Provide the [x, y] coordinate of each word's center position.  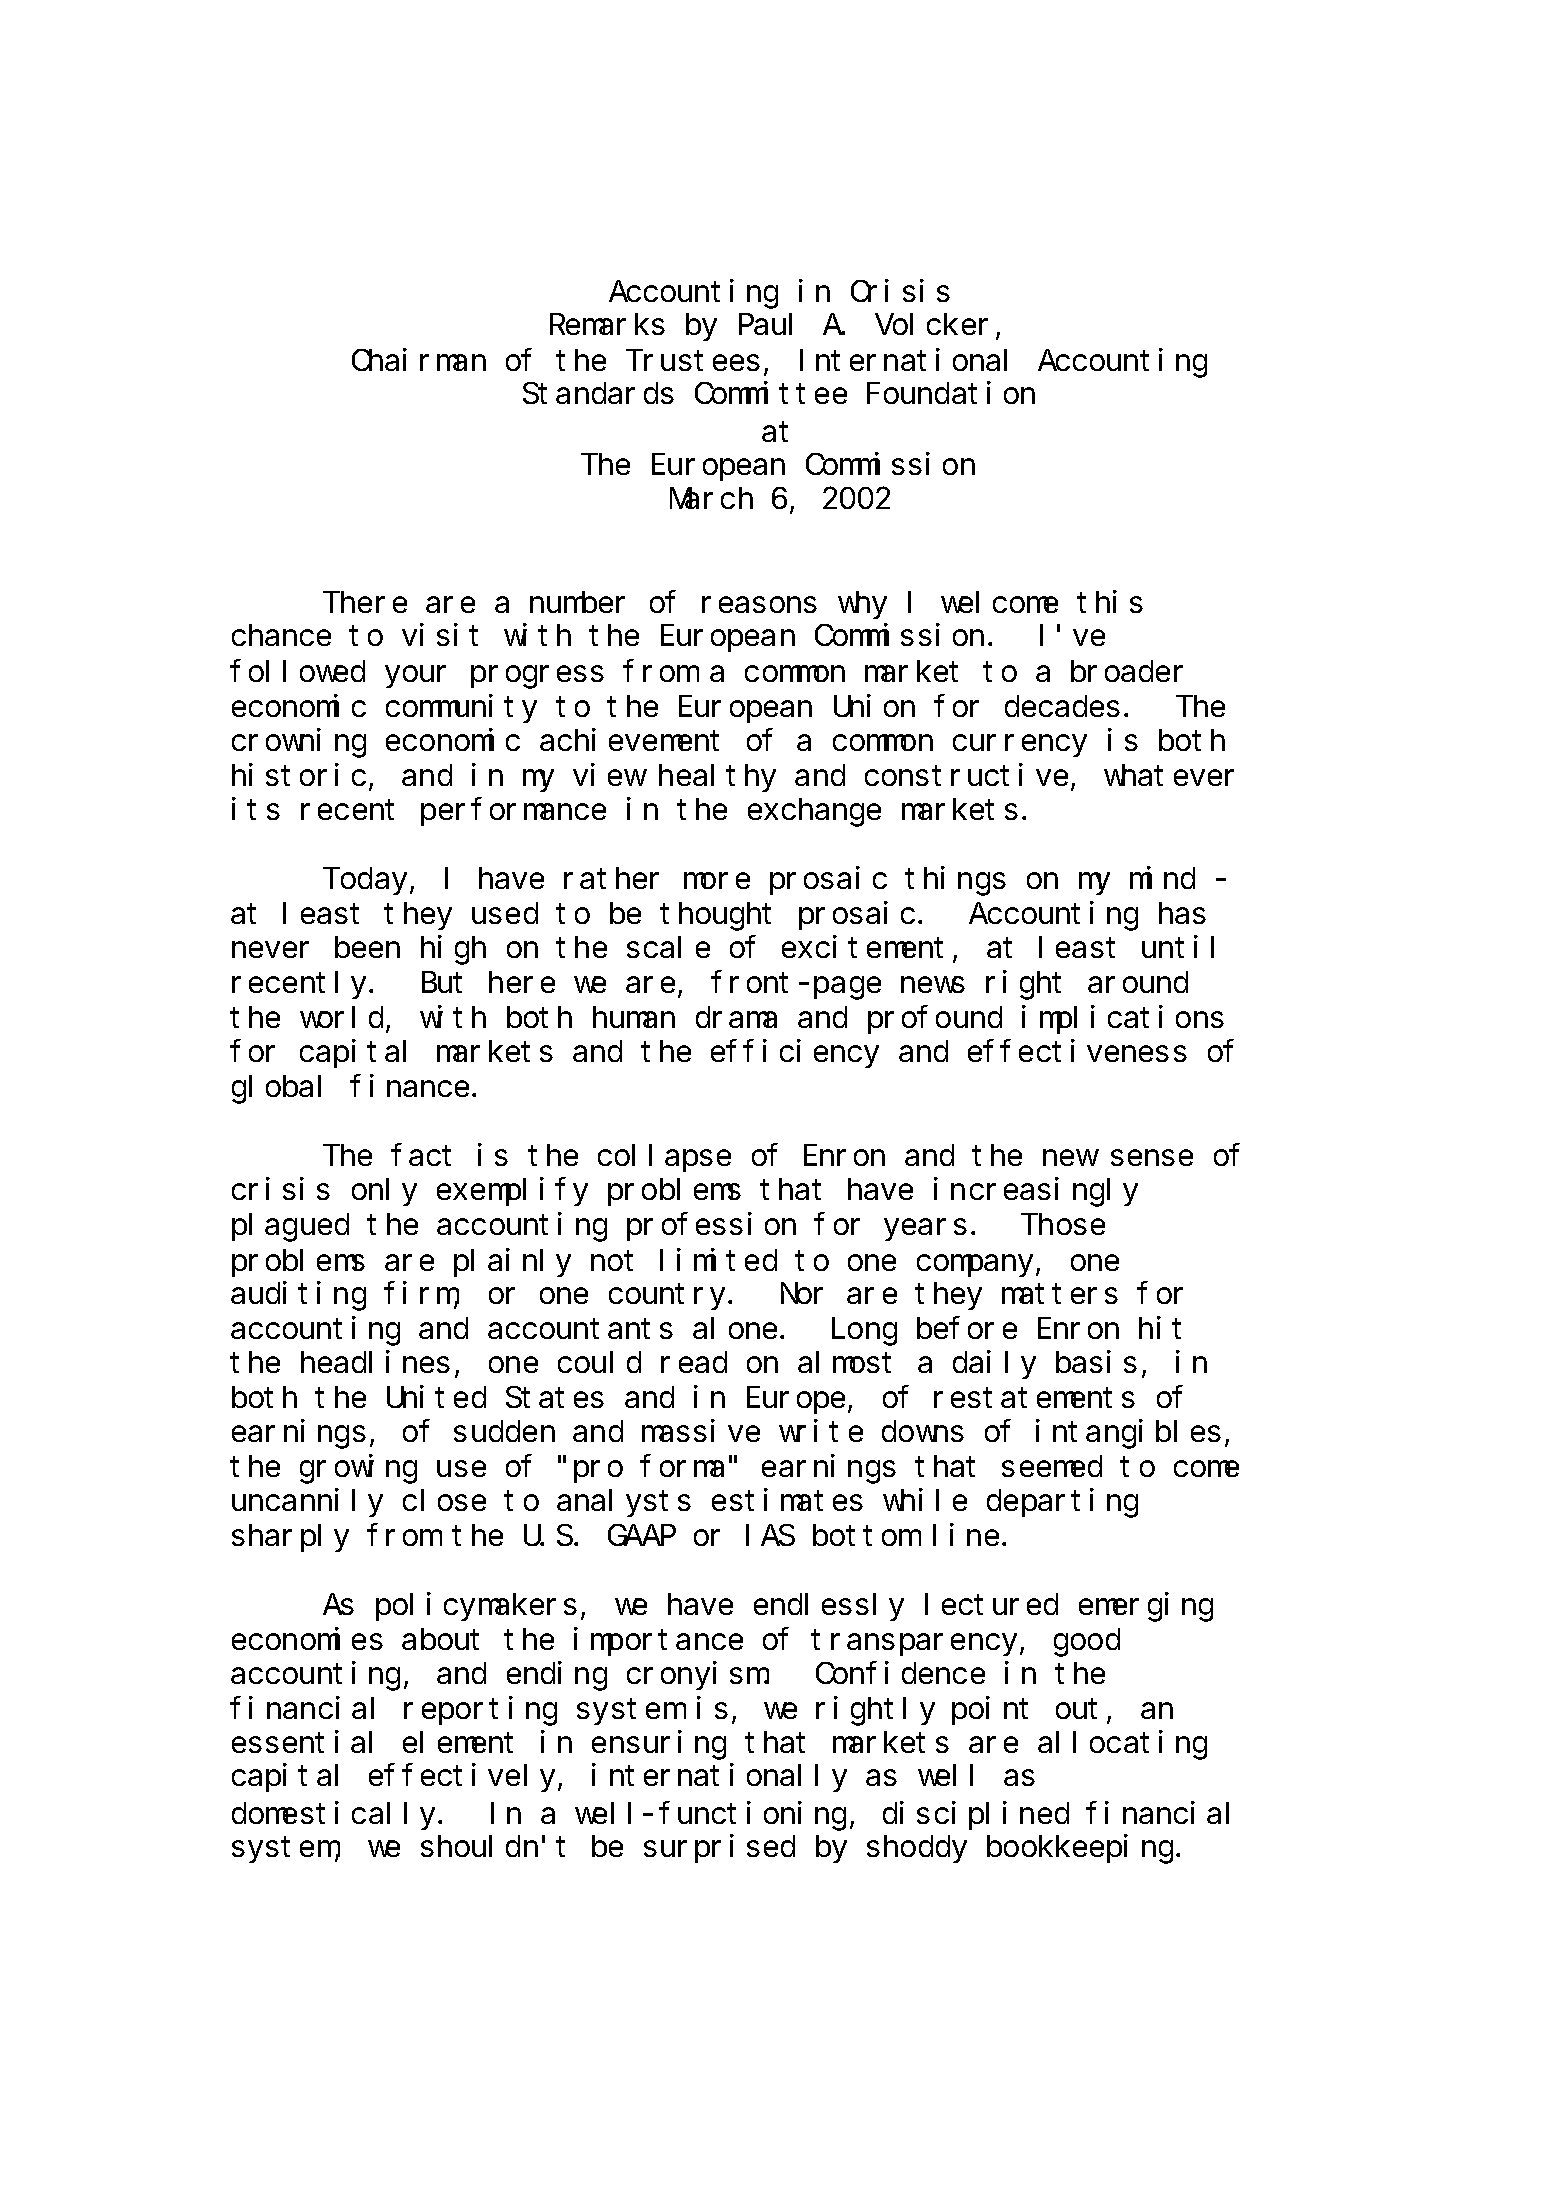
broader [1127, 671]
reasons [759, 605]
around [1138, 982]
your [415, 677]
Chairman [419, 360]
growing [358, 1469]
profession [711, 1227]
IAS [770, 1536]
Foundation [951, 393]
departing [1062, 1503]
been [367, 947]
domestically [336, 1816]
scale [668, 947]
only [384, 1192]
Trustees [696, 361]
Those [1063, 1224]
